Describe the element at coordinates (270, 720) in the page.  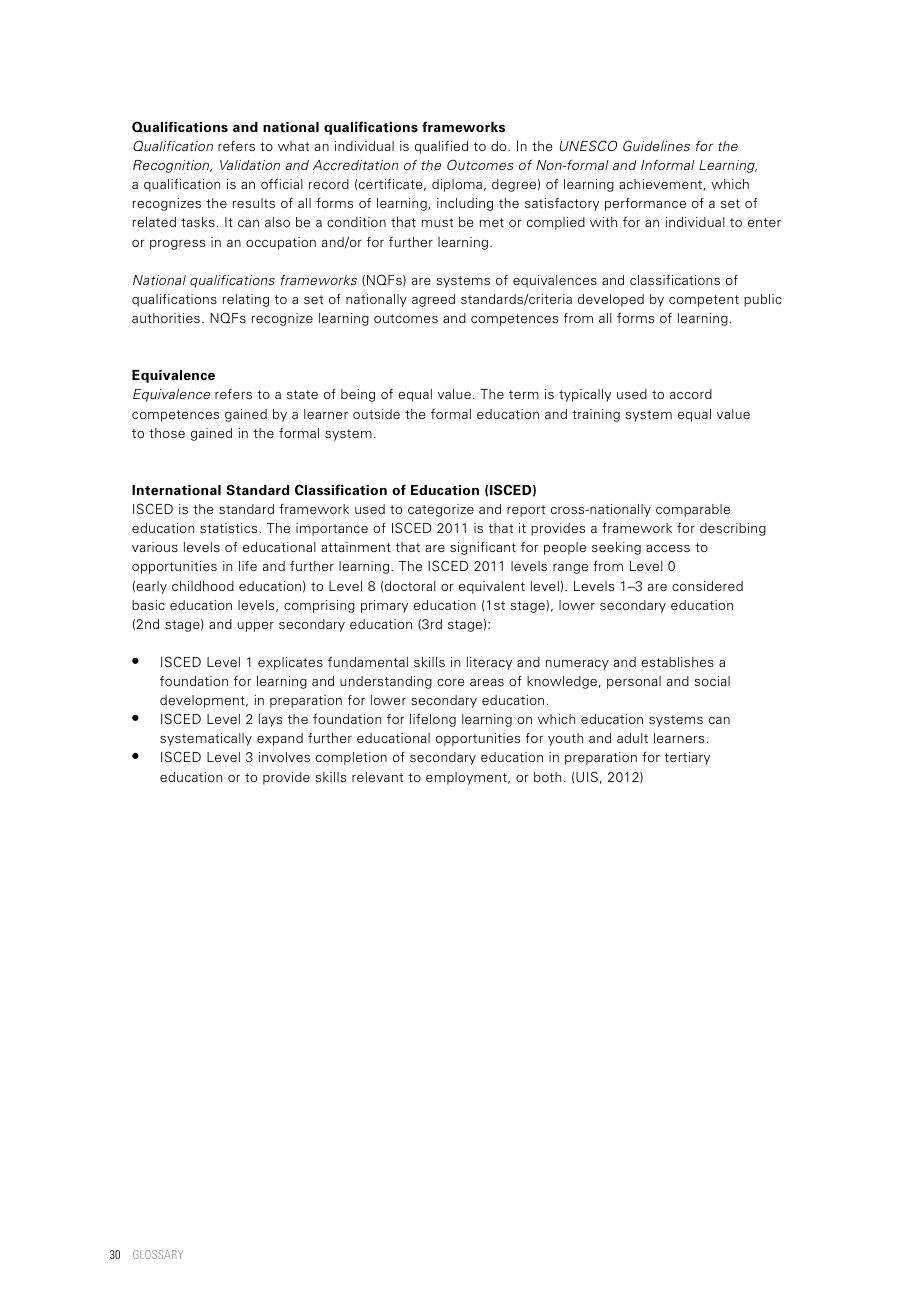
I see `lays` at that location.
